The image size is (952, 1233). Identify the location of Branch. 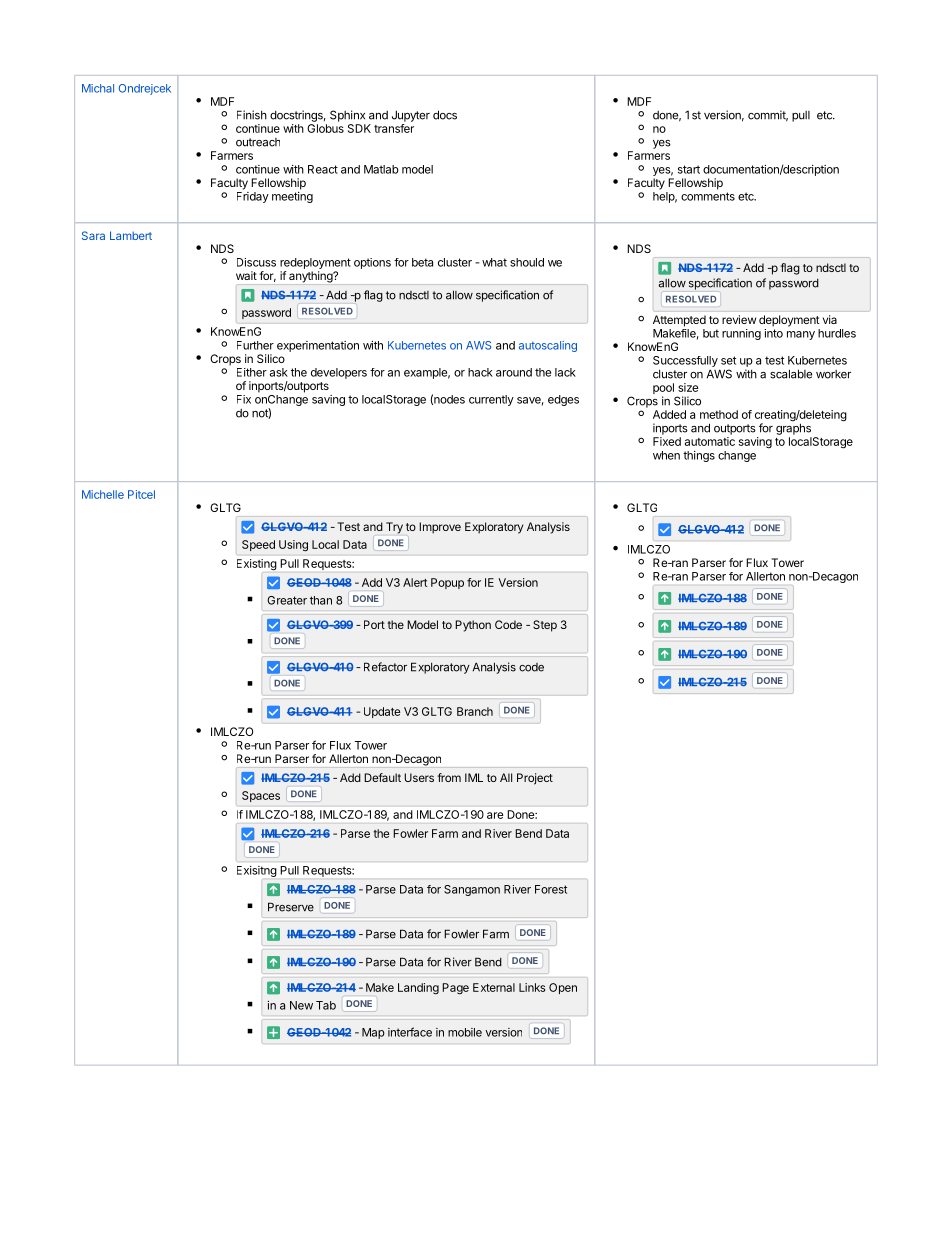
(475, 711).
